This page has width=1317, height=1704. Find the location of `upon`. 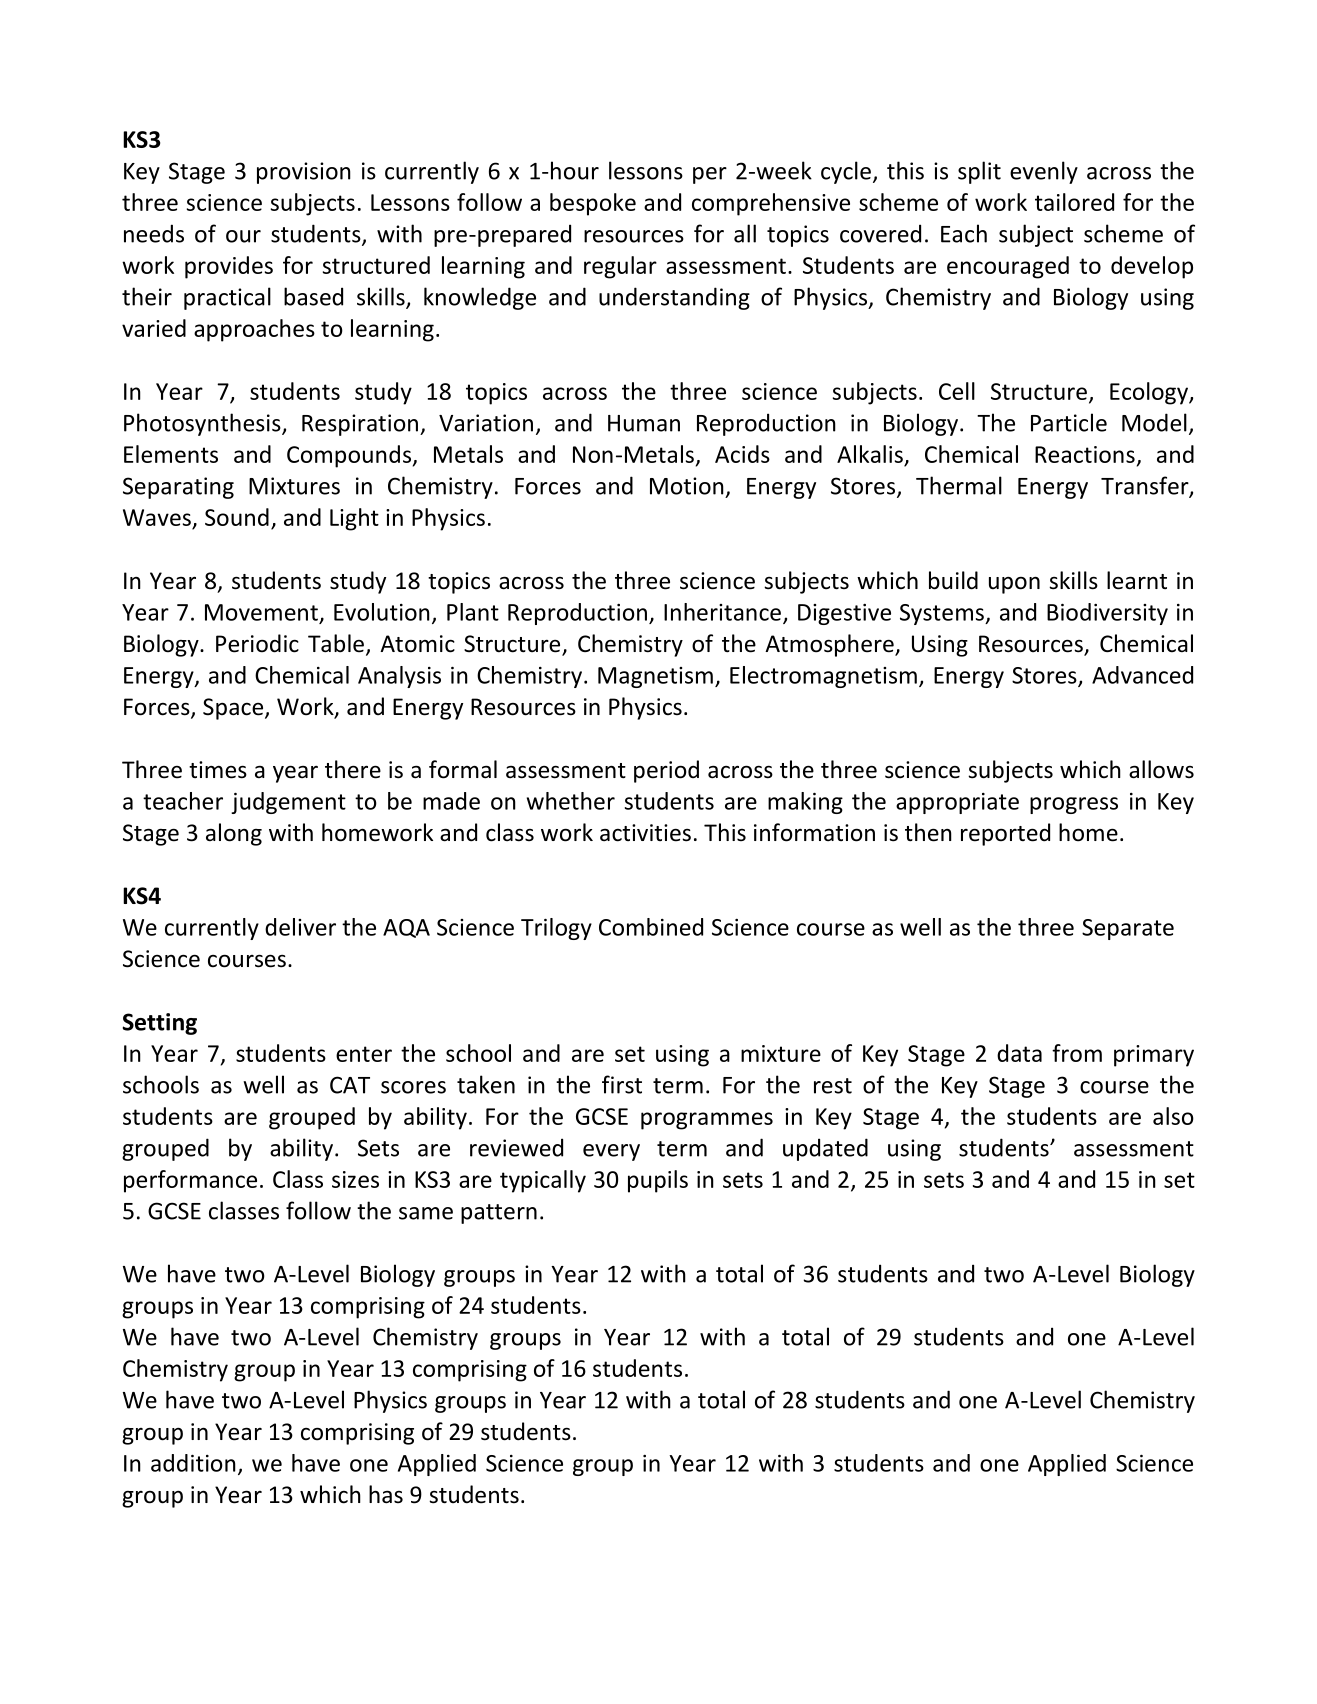

upon is located at coordinates (1014, 585).
